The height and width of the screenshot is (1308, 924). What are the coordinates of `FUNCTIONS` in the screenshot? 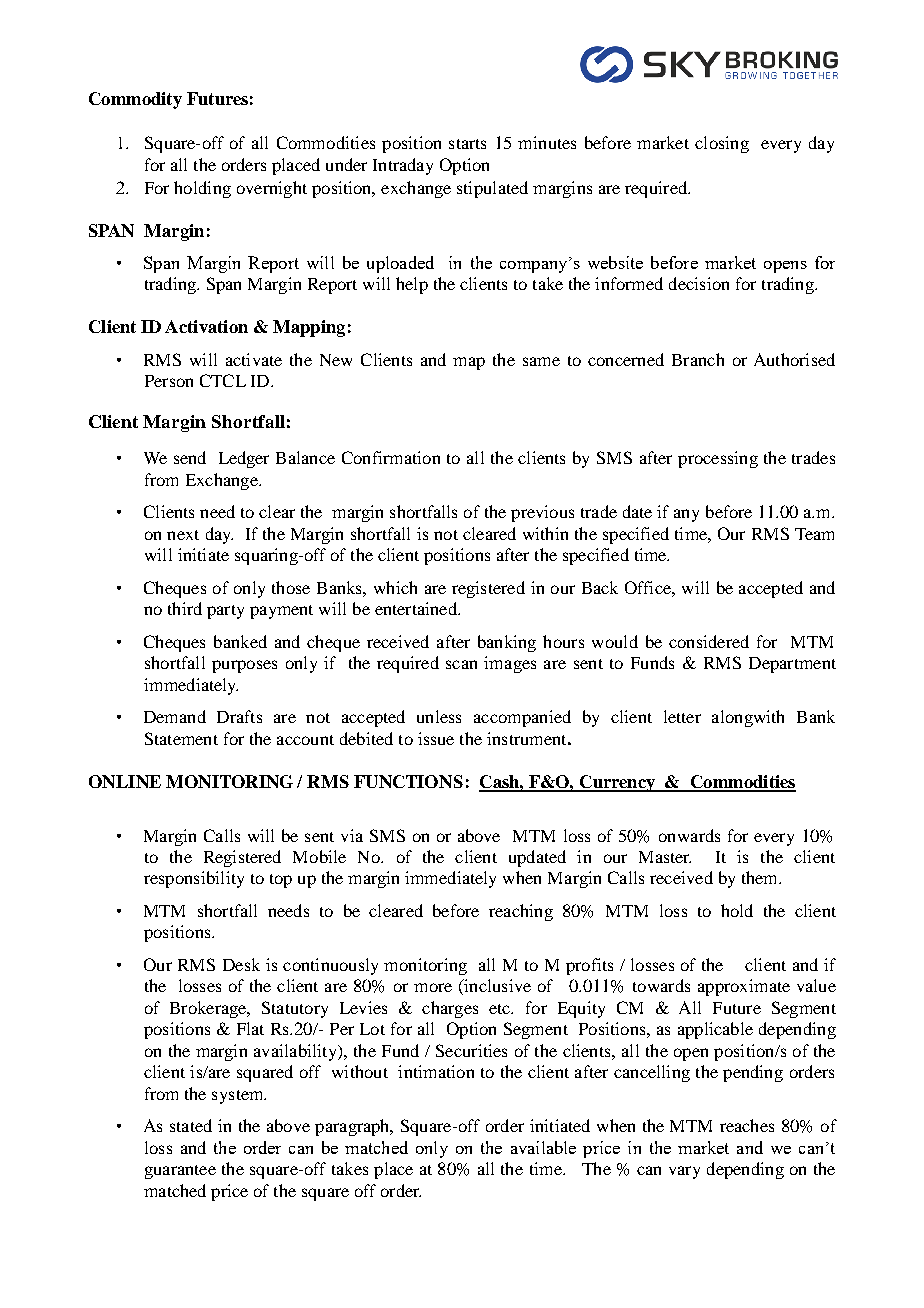 It's located at (408, 781).
